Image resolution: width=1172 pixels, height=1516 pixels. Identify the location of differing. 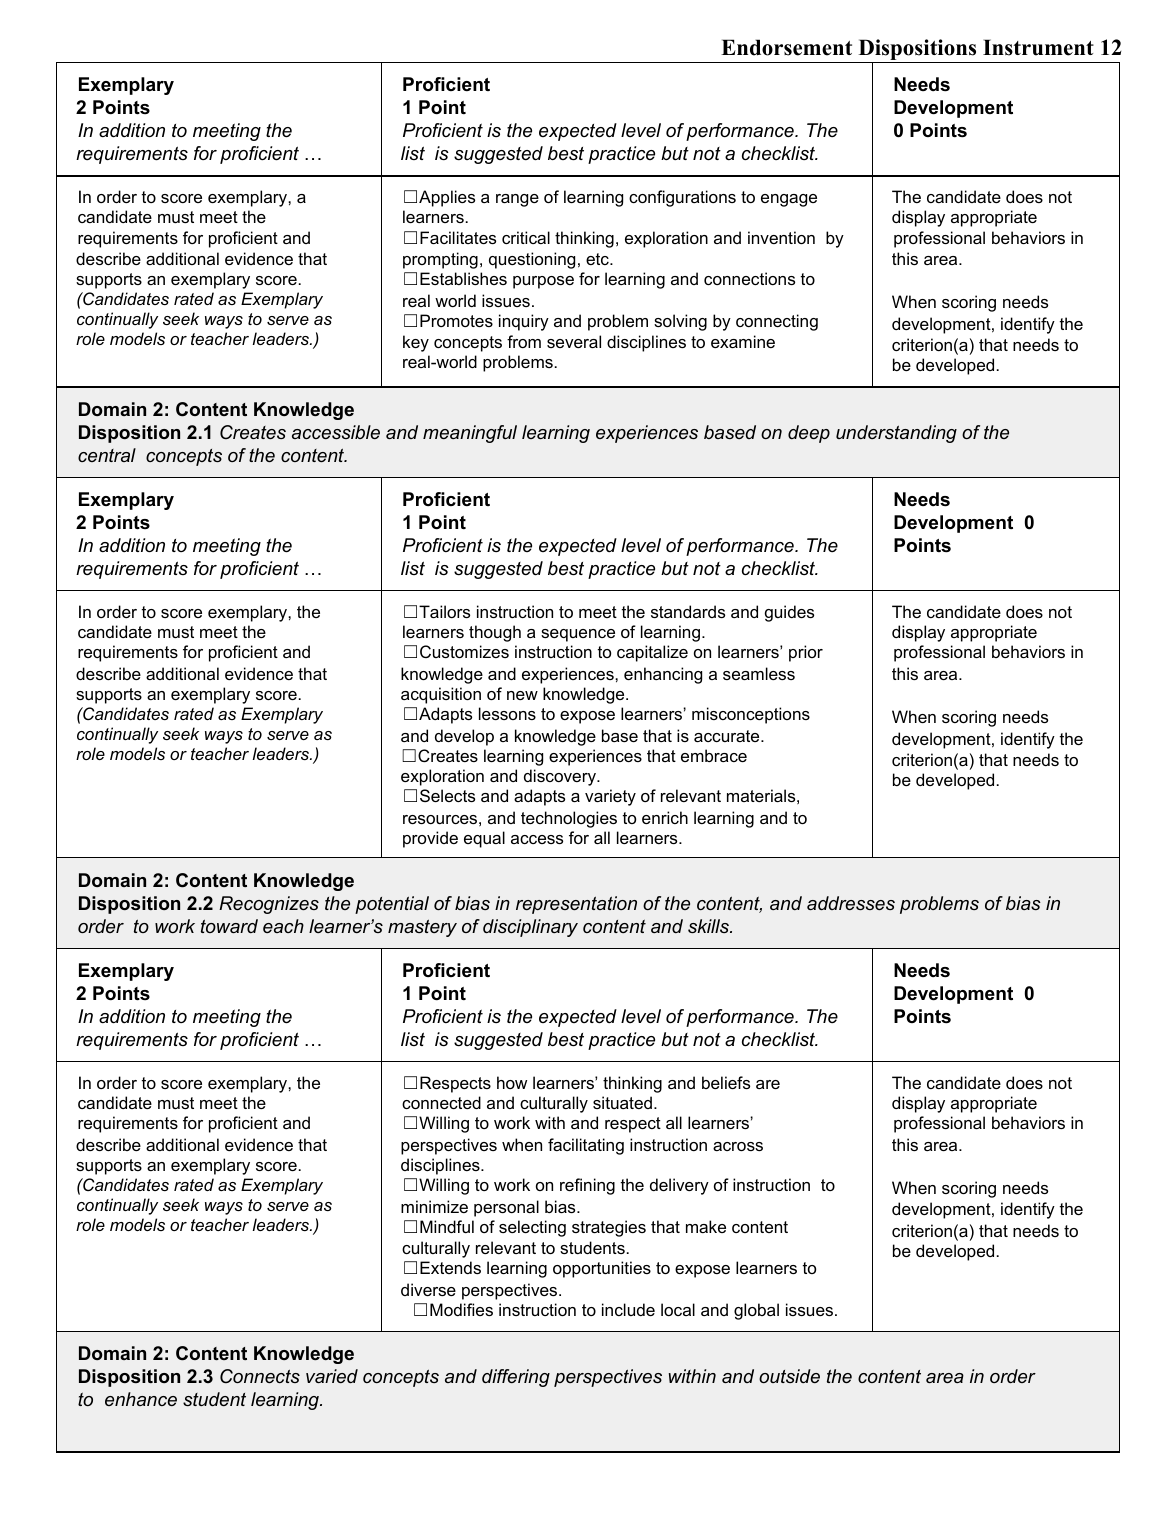
(516, 1378).
